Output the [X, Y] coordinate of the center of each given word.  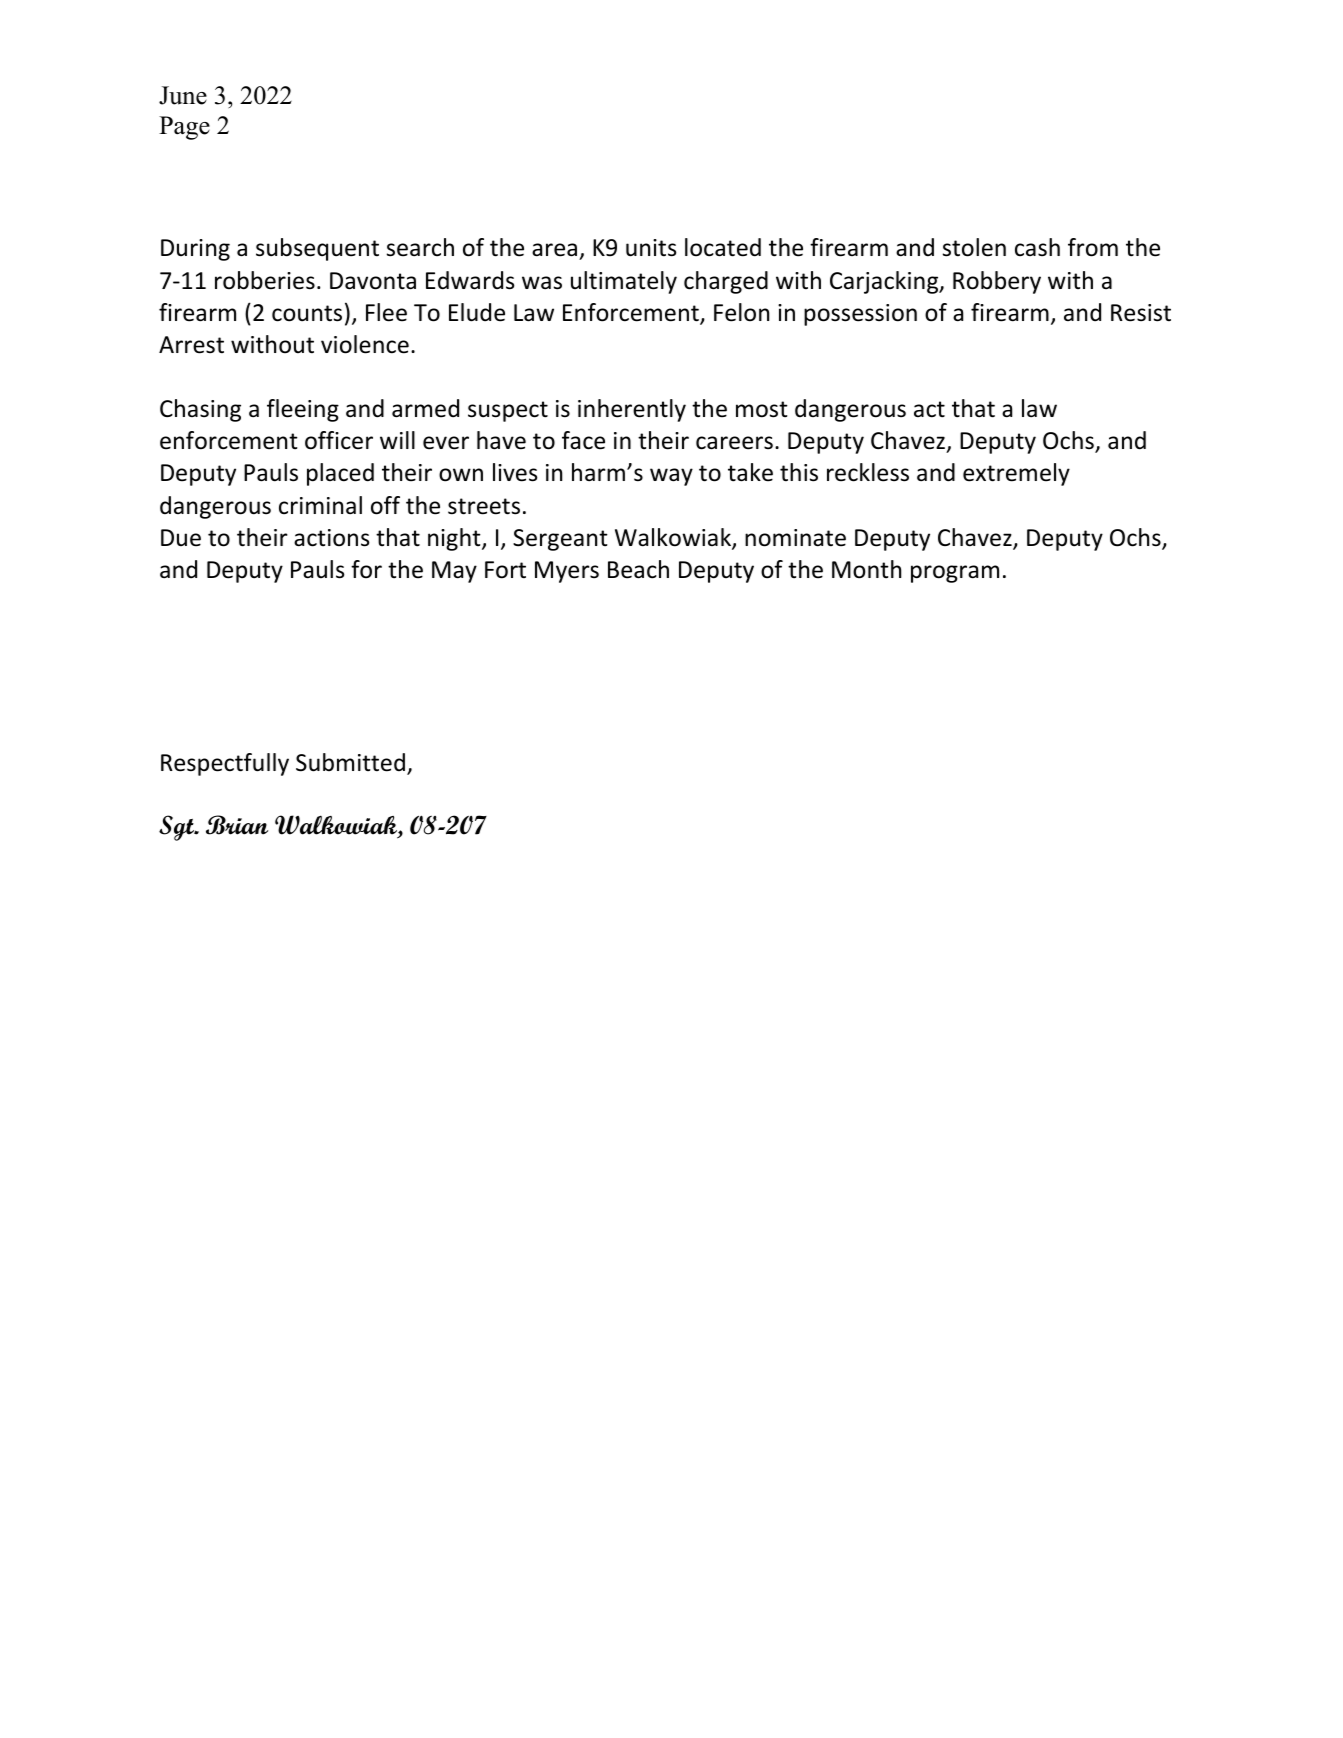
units [651, 248]
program [955, 574]
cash [1037, 247]
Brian [237, 825]
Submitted [350, 762]
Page [184, 128]
